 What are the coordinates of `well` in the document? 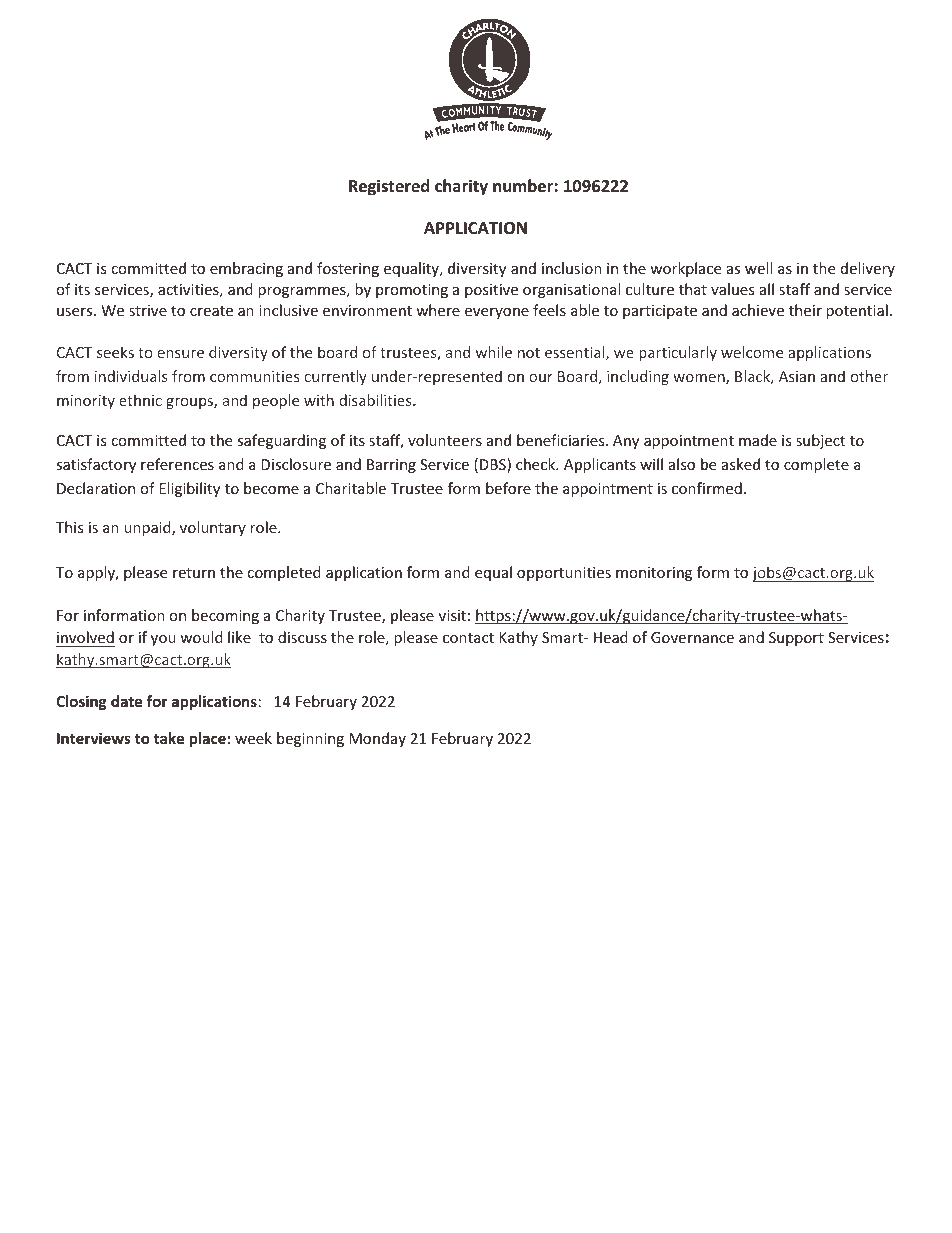 It's located at (758, 268).
